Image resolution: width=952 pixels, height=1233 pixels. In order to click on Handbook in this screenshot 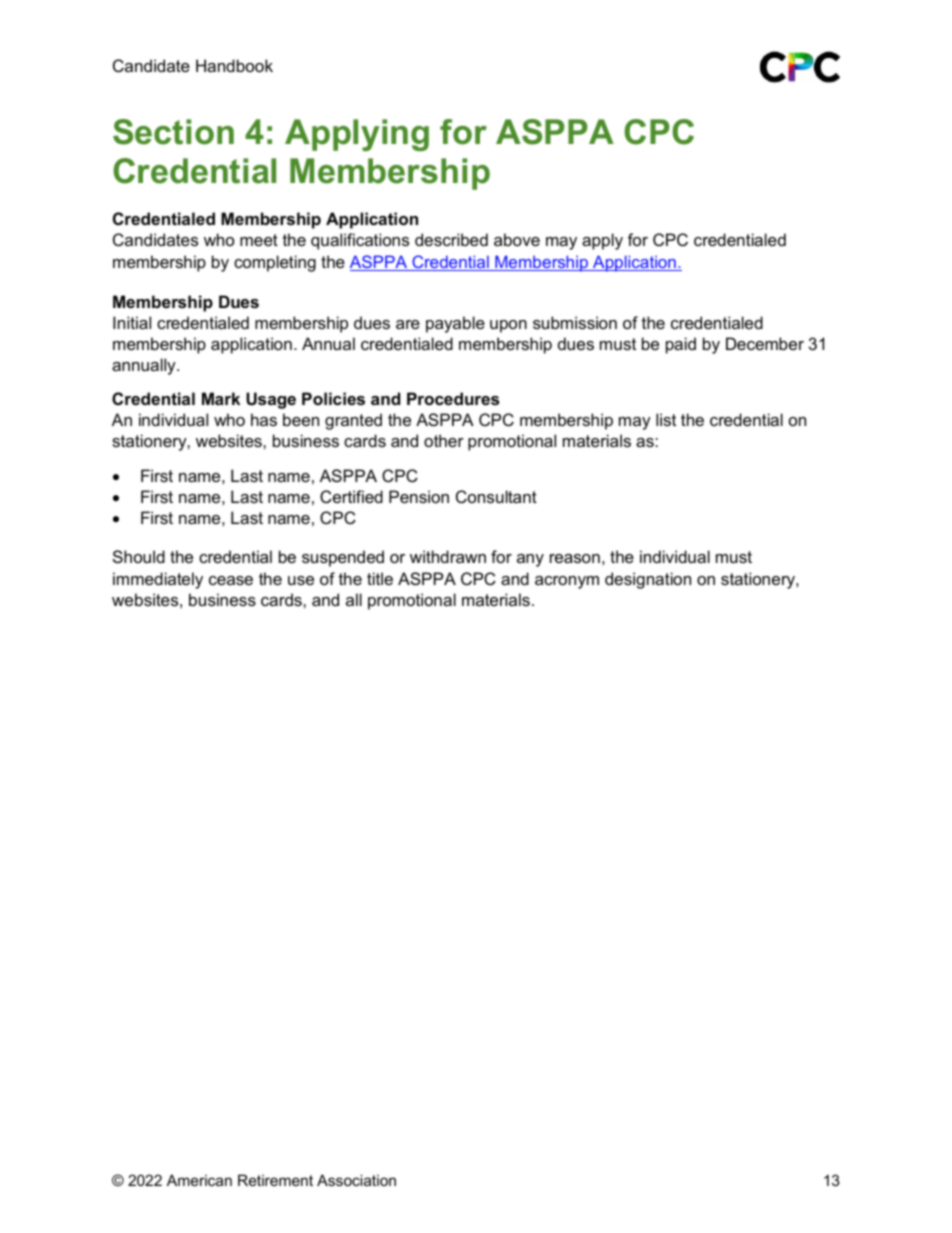, I will do `click(234, 65)`.
